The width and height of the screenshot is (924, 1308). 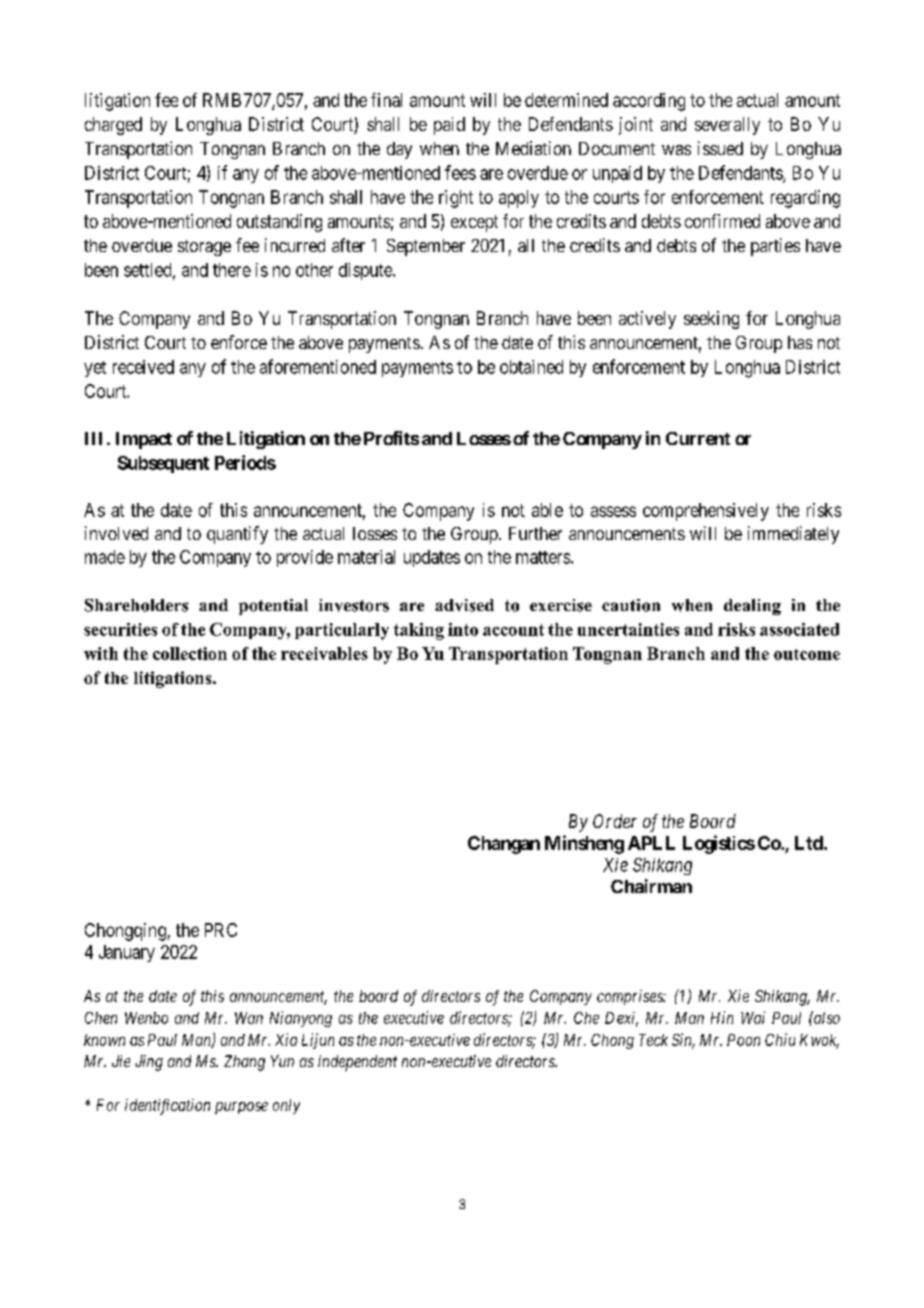 What do you see at coordinates (752, 607) in the screenshot?
I see `dealing` at bounding box center [752, 607].
